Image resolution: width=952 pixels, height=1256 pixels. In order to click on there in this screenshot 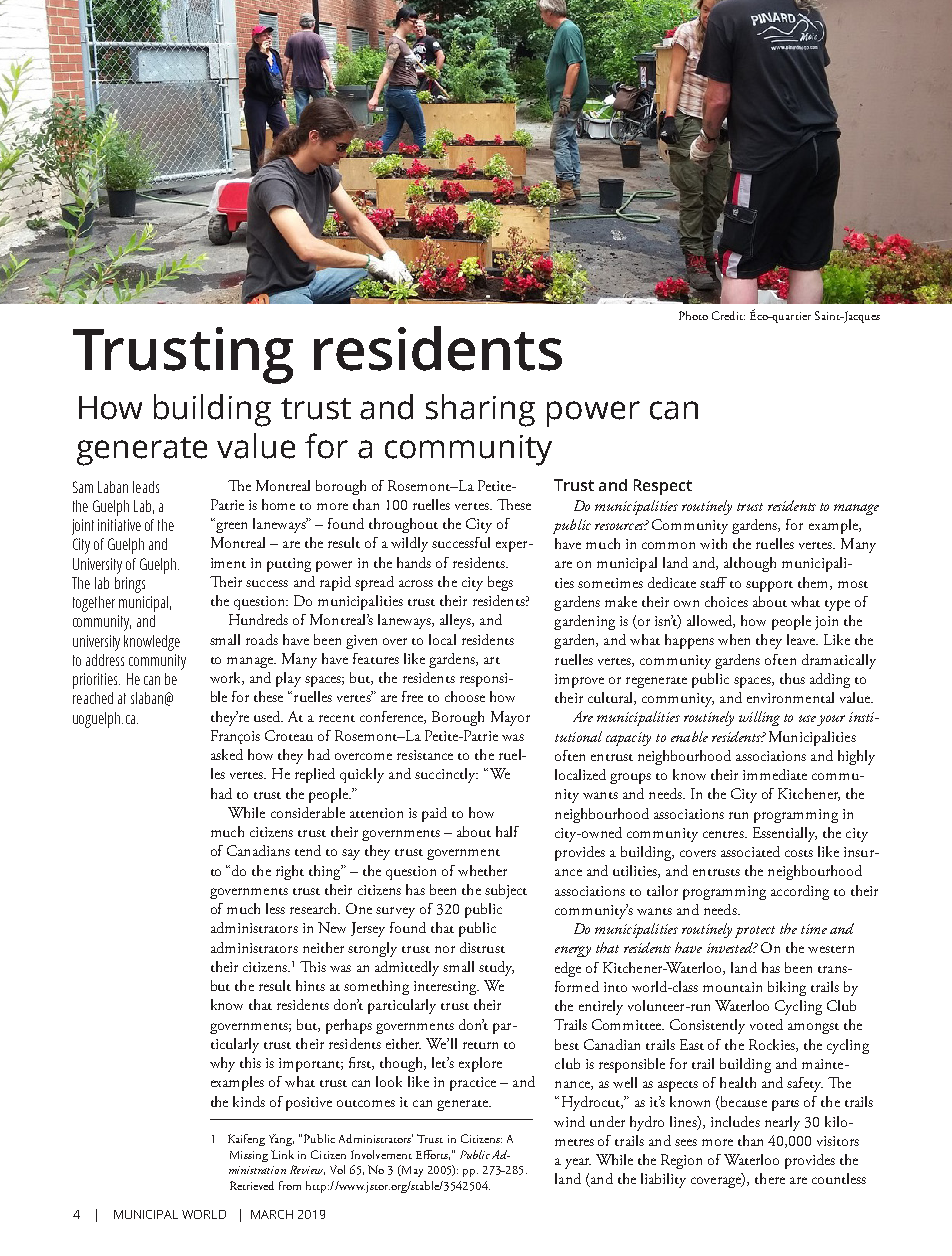, I will do `click(770, 1178)`.
